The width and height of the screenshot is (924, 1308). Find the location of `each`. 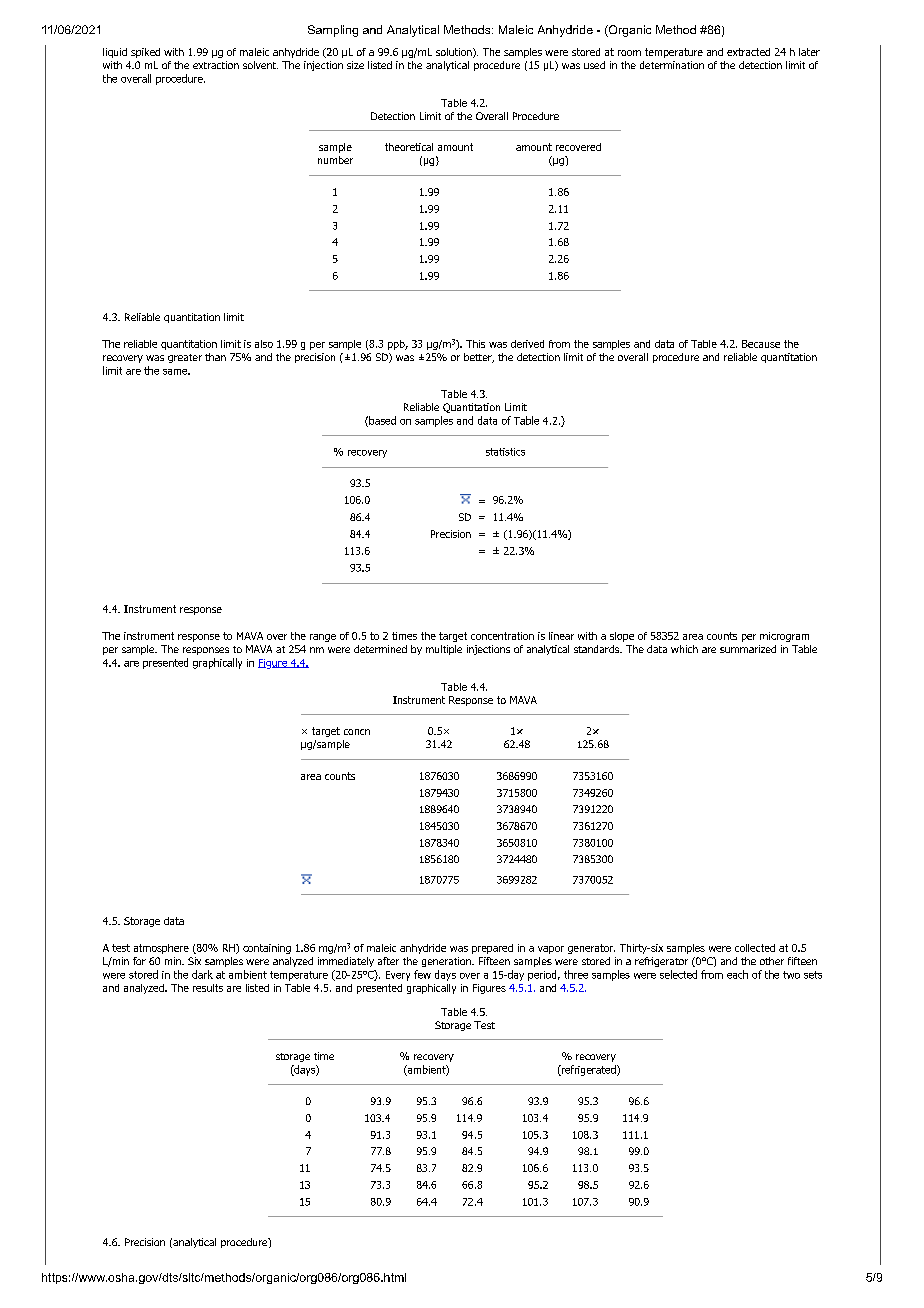

each is located at coordinates (737, 974).
